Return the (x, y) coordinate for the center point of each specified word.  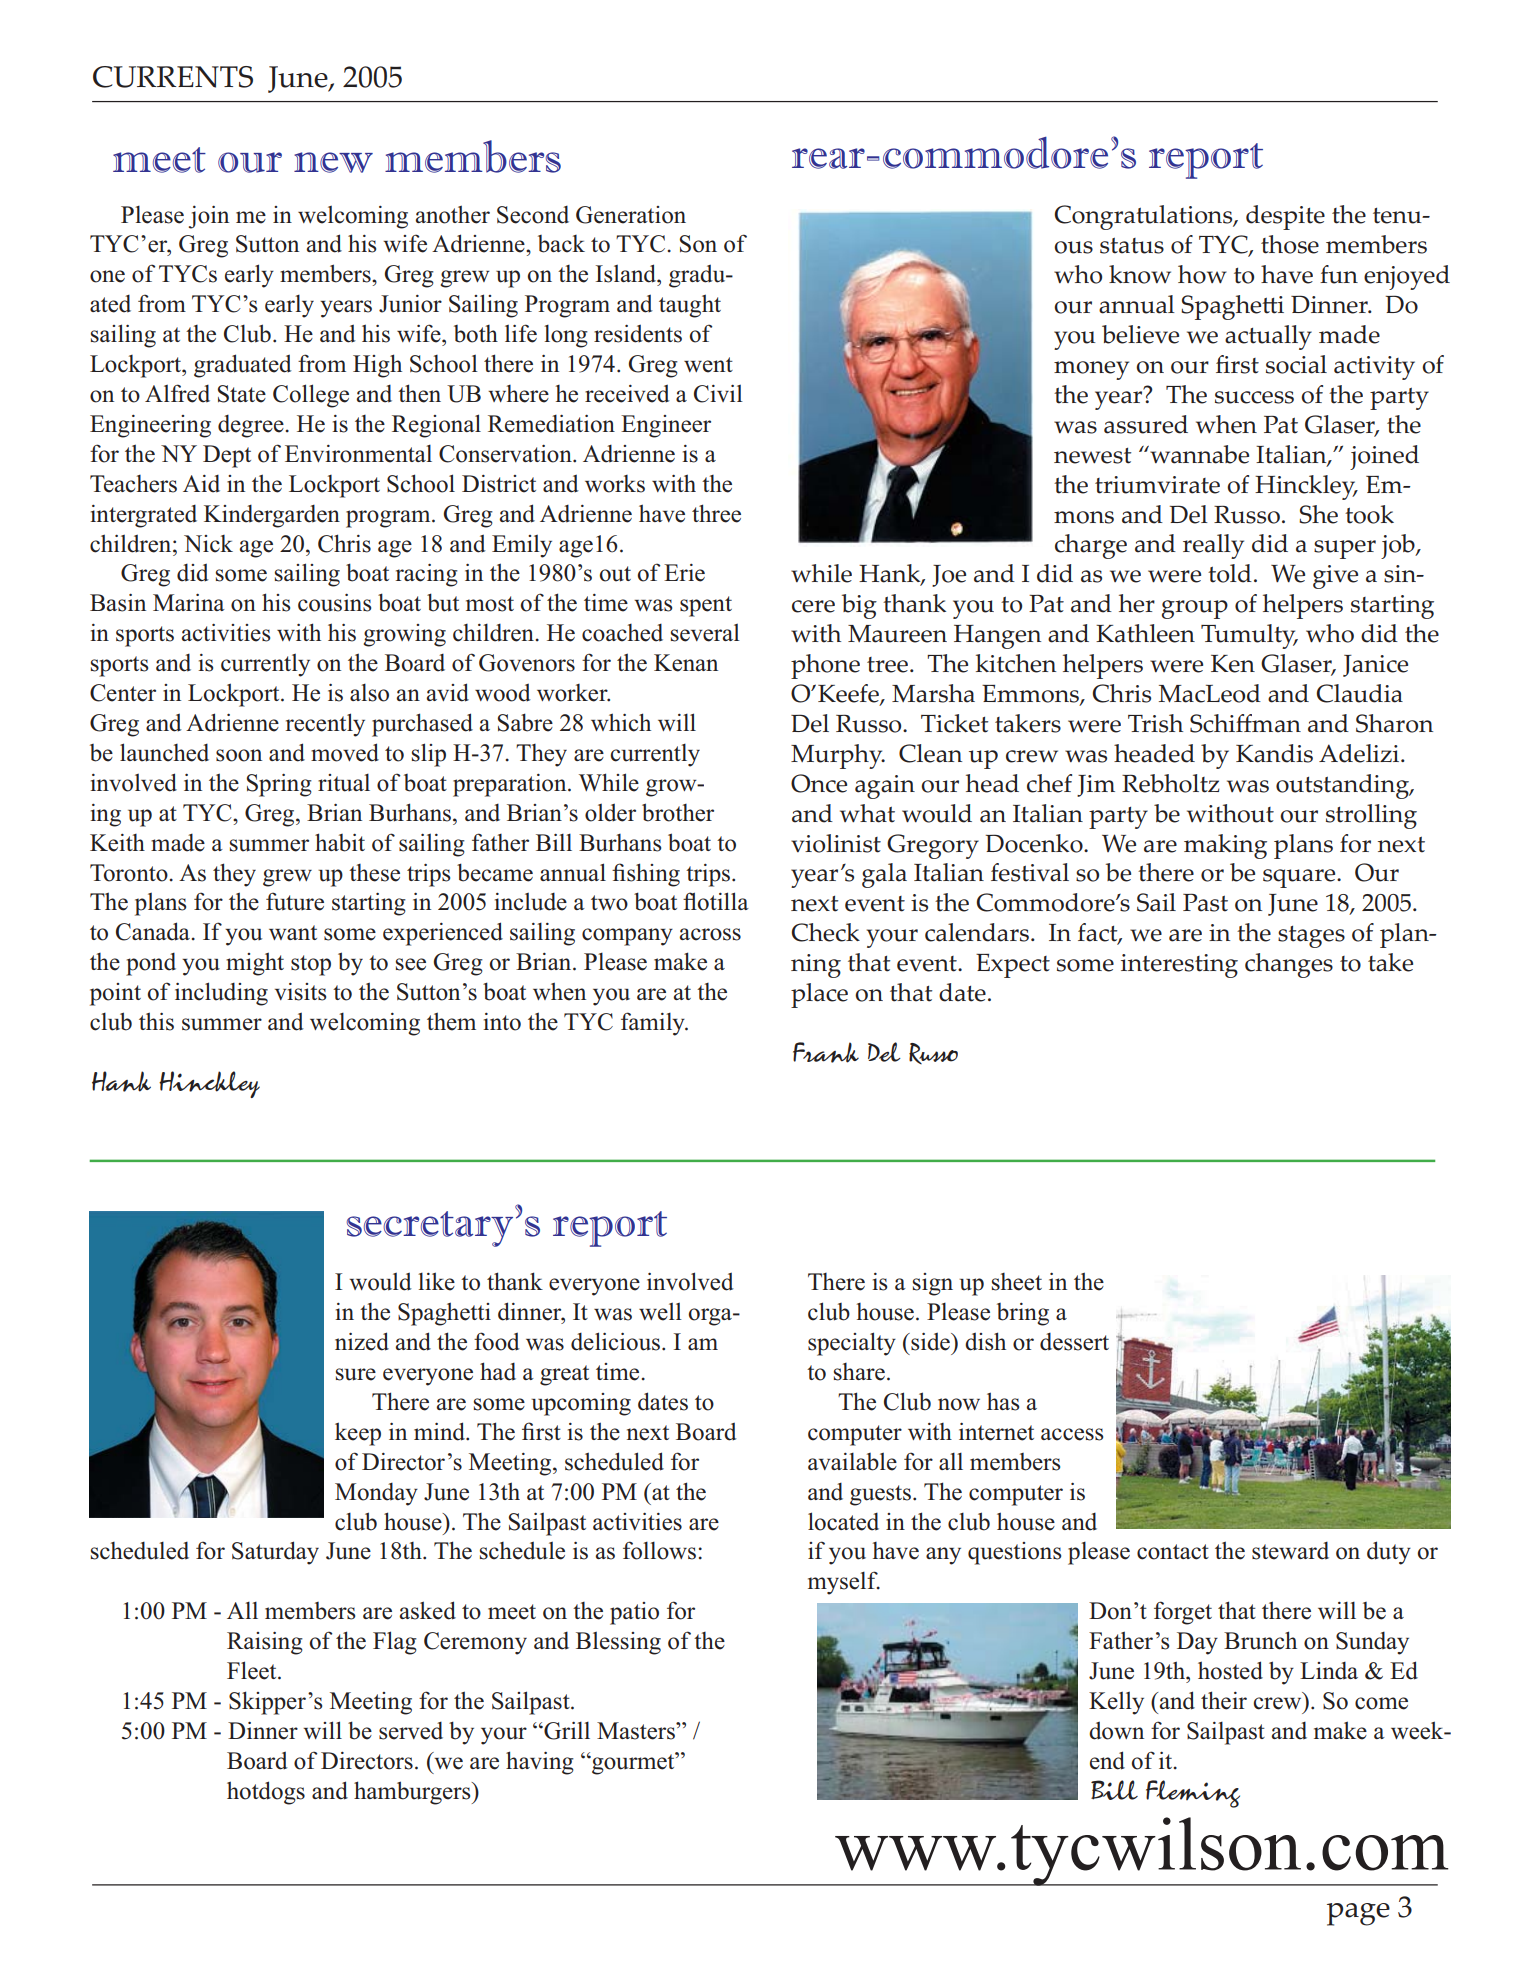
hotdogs (266, 1793)
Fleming (1193, 1794)
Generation (631, 215)
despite (1285, 217)
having (540, 1763)
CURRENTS (173, 77)
